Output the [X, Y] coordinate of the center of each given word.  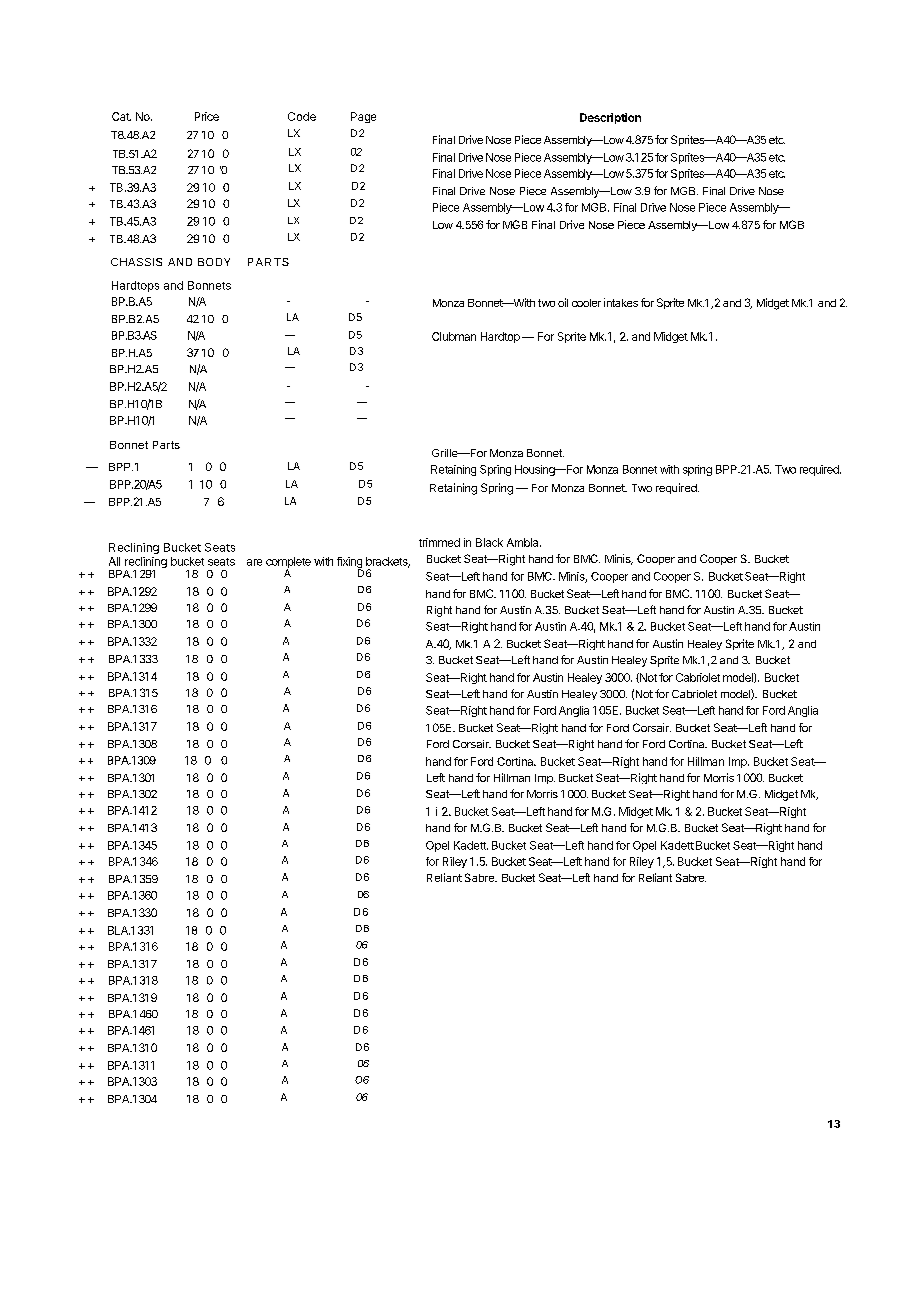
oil [563, 302]
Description [610, 118]
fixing [349, 563]
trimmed [439, 542]
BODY [214, 262]
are [254, 562]
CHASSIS [136, 262]
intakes [621, 302]
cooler [586, 303]
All [114, 561]
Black [489, 542]
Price [207, 116]
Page [363, 117]
